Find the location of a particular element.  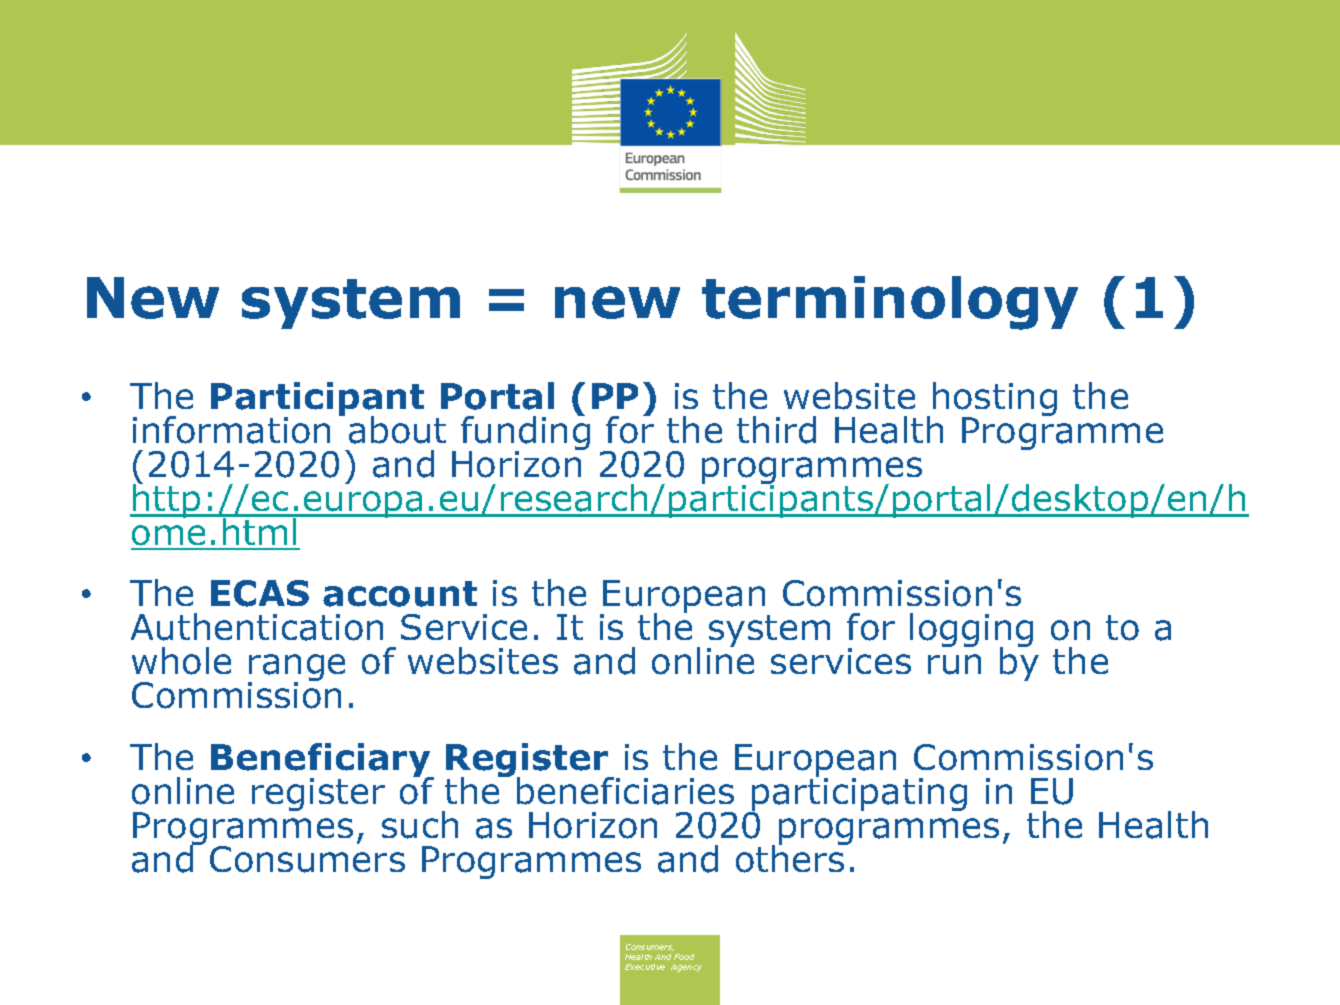

Authentication is located at coordinates (257, 627).
